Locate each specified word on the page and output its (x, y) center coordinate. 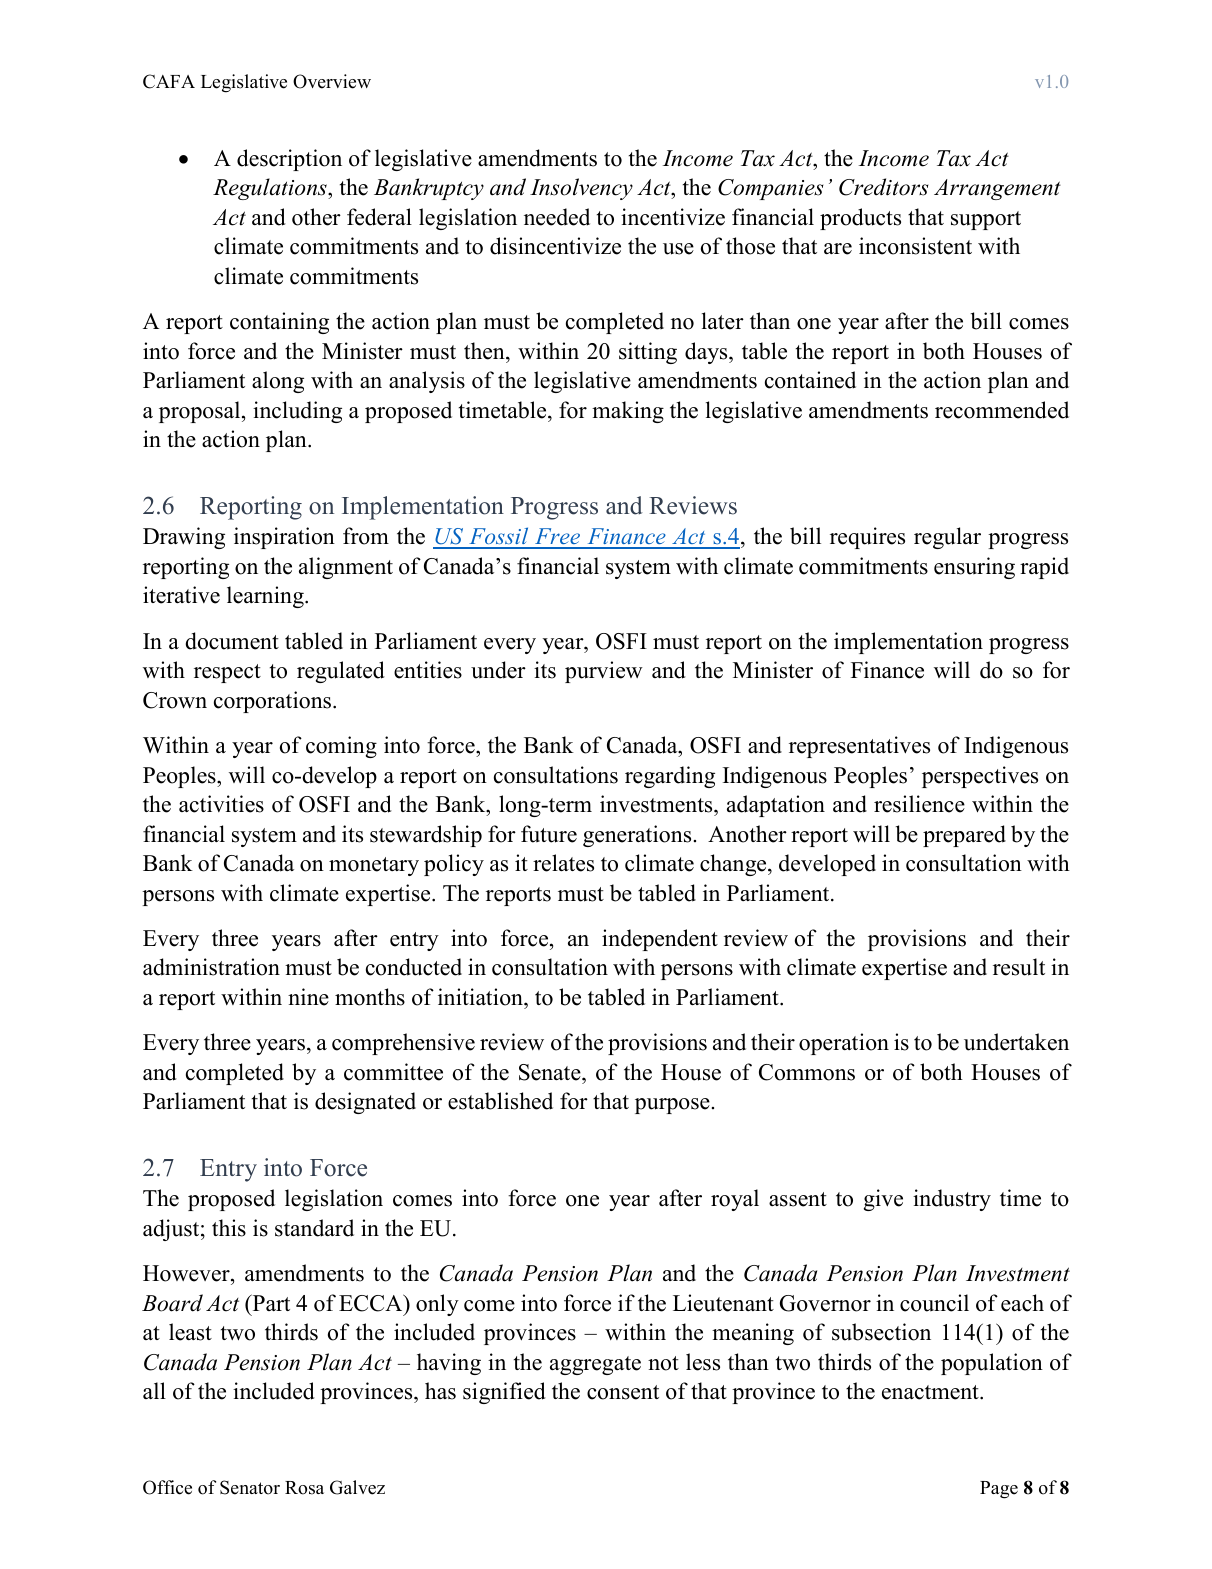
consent (623, 1392)
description (289, 160)
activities (221, 804)
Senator (250, 1487)
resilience (919, 804)
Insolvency (581, 189)
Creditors (883, 187)
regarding (670, 777)
